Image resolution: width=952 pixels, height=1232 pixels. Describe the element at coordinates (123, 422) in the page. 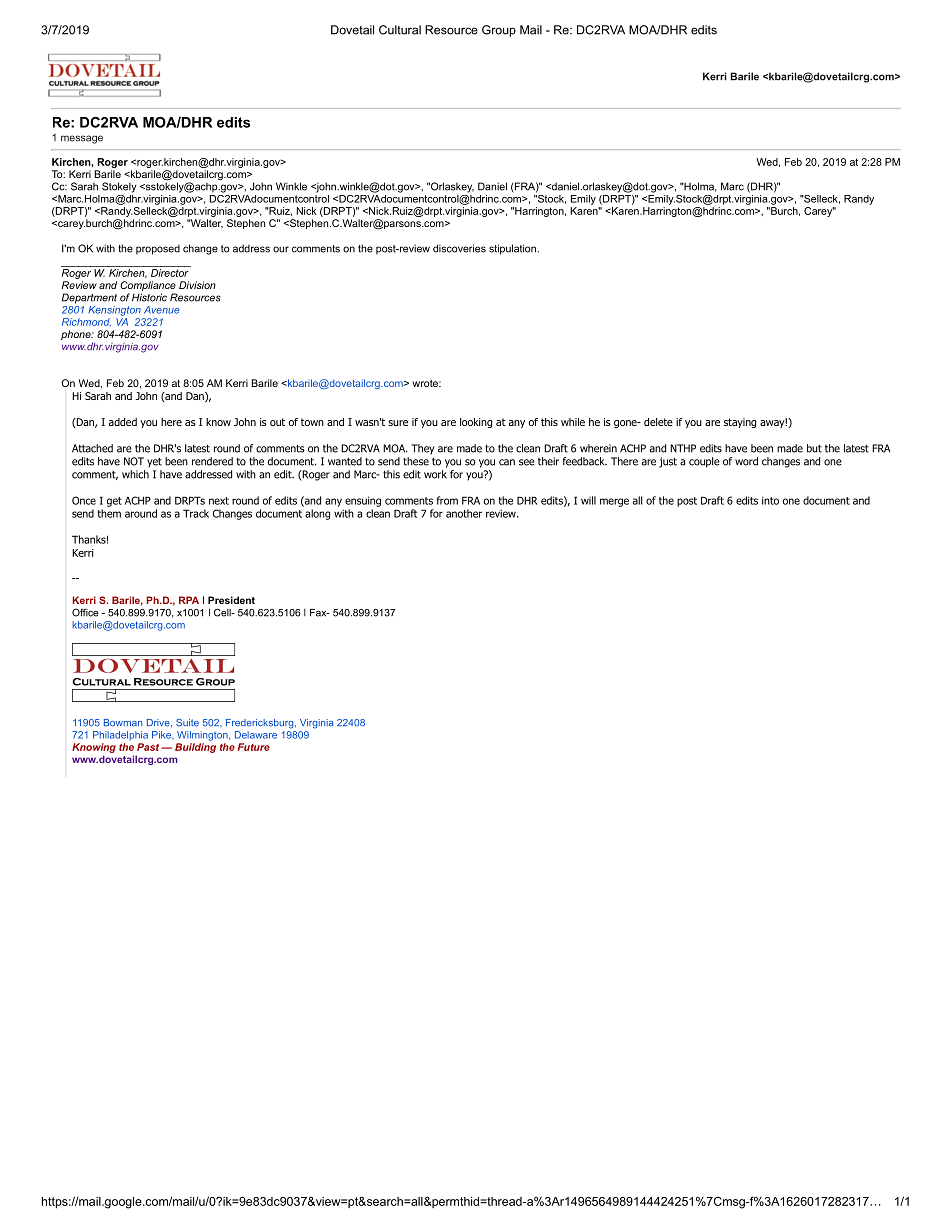

I see `added` at that location.
